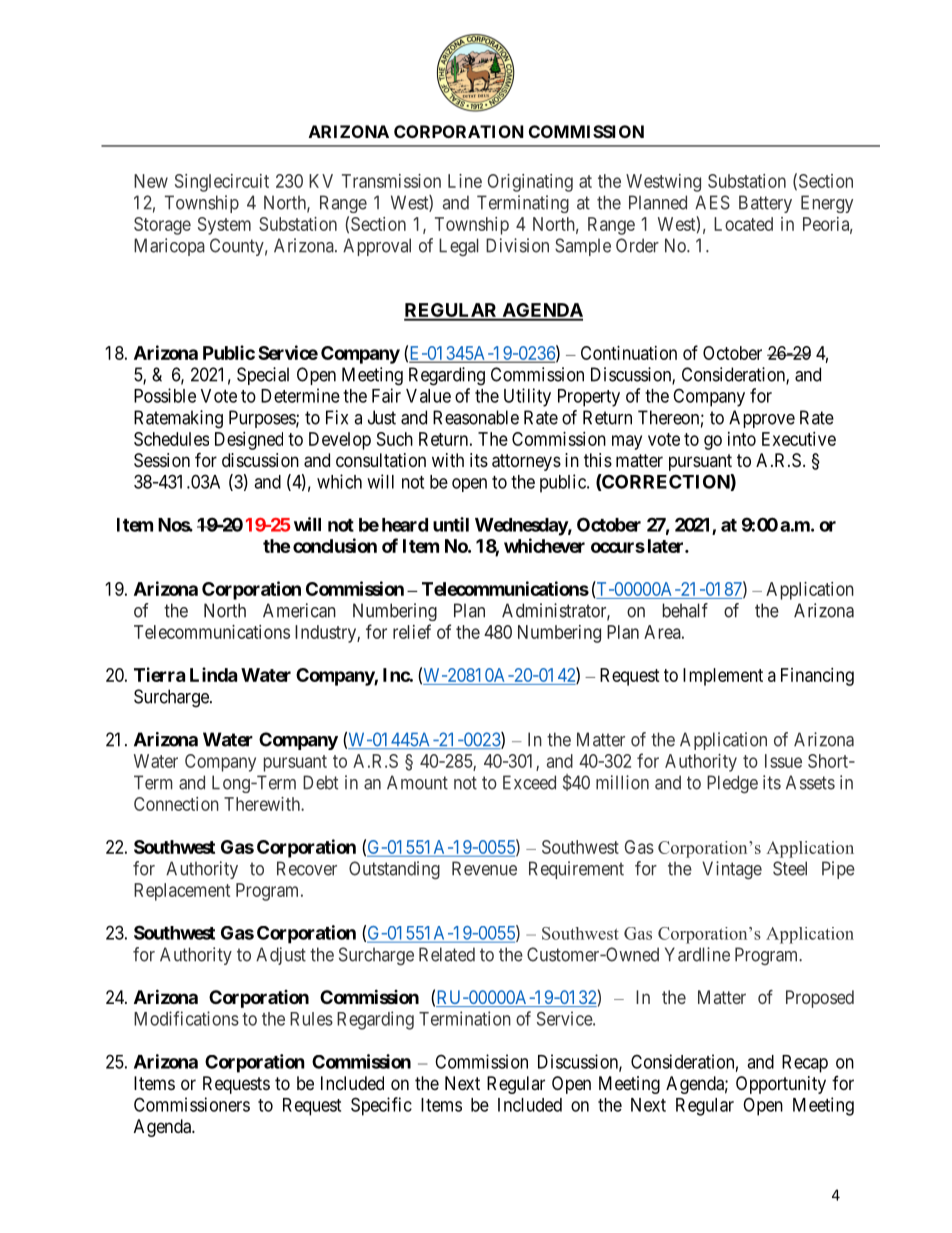 Image resolution: width=952 pixels, height=1233 pixels. What do you see at coordinates (176, 804) in the screenshot?
I see `Connection` at bounding box center [176, 804].
